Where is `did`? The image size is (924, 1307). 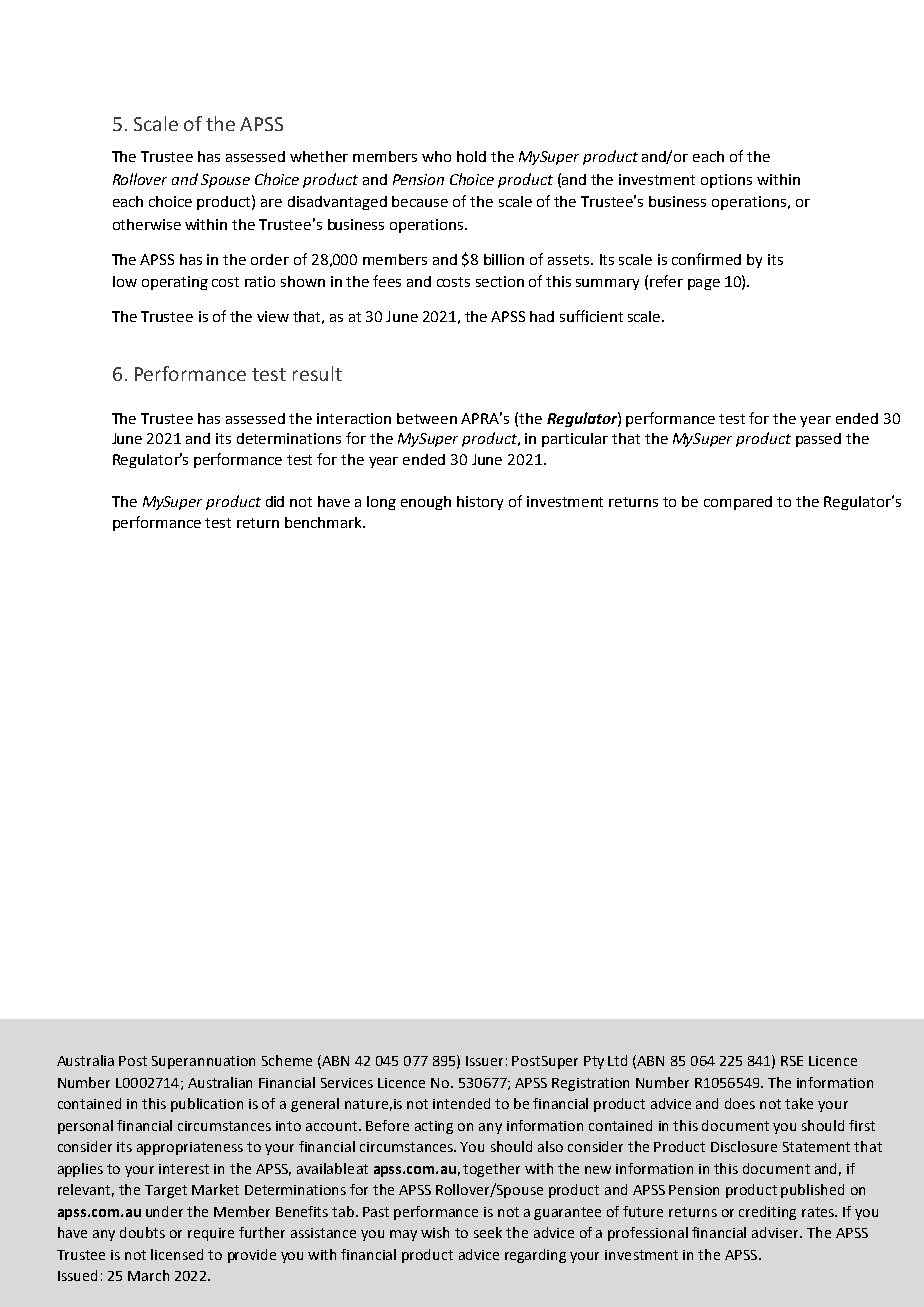
did is located at coordinates (275, 501).
